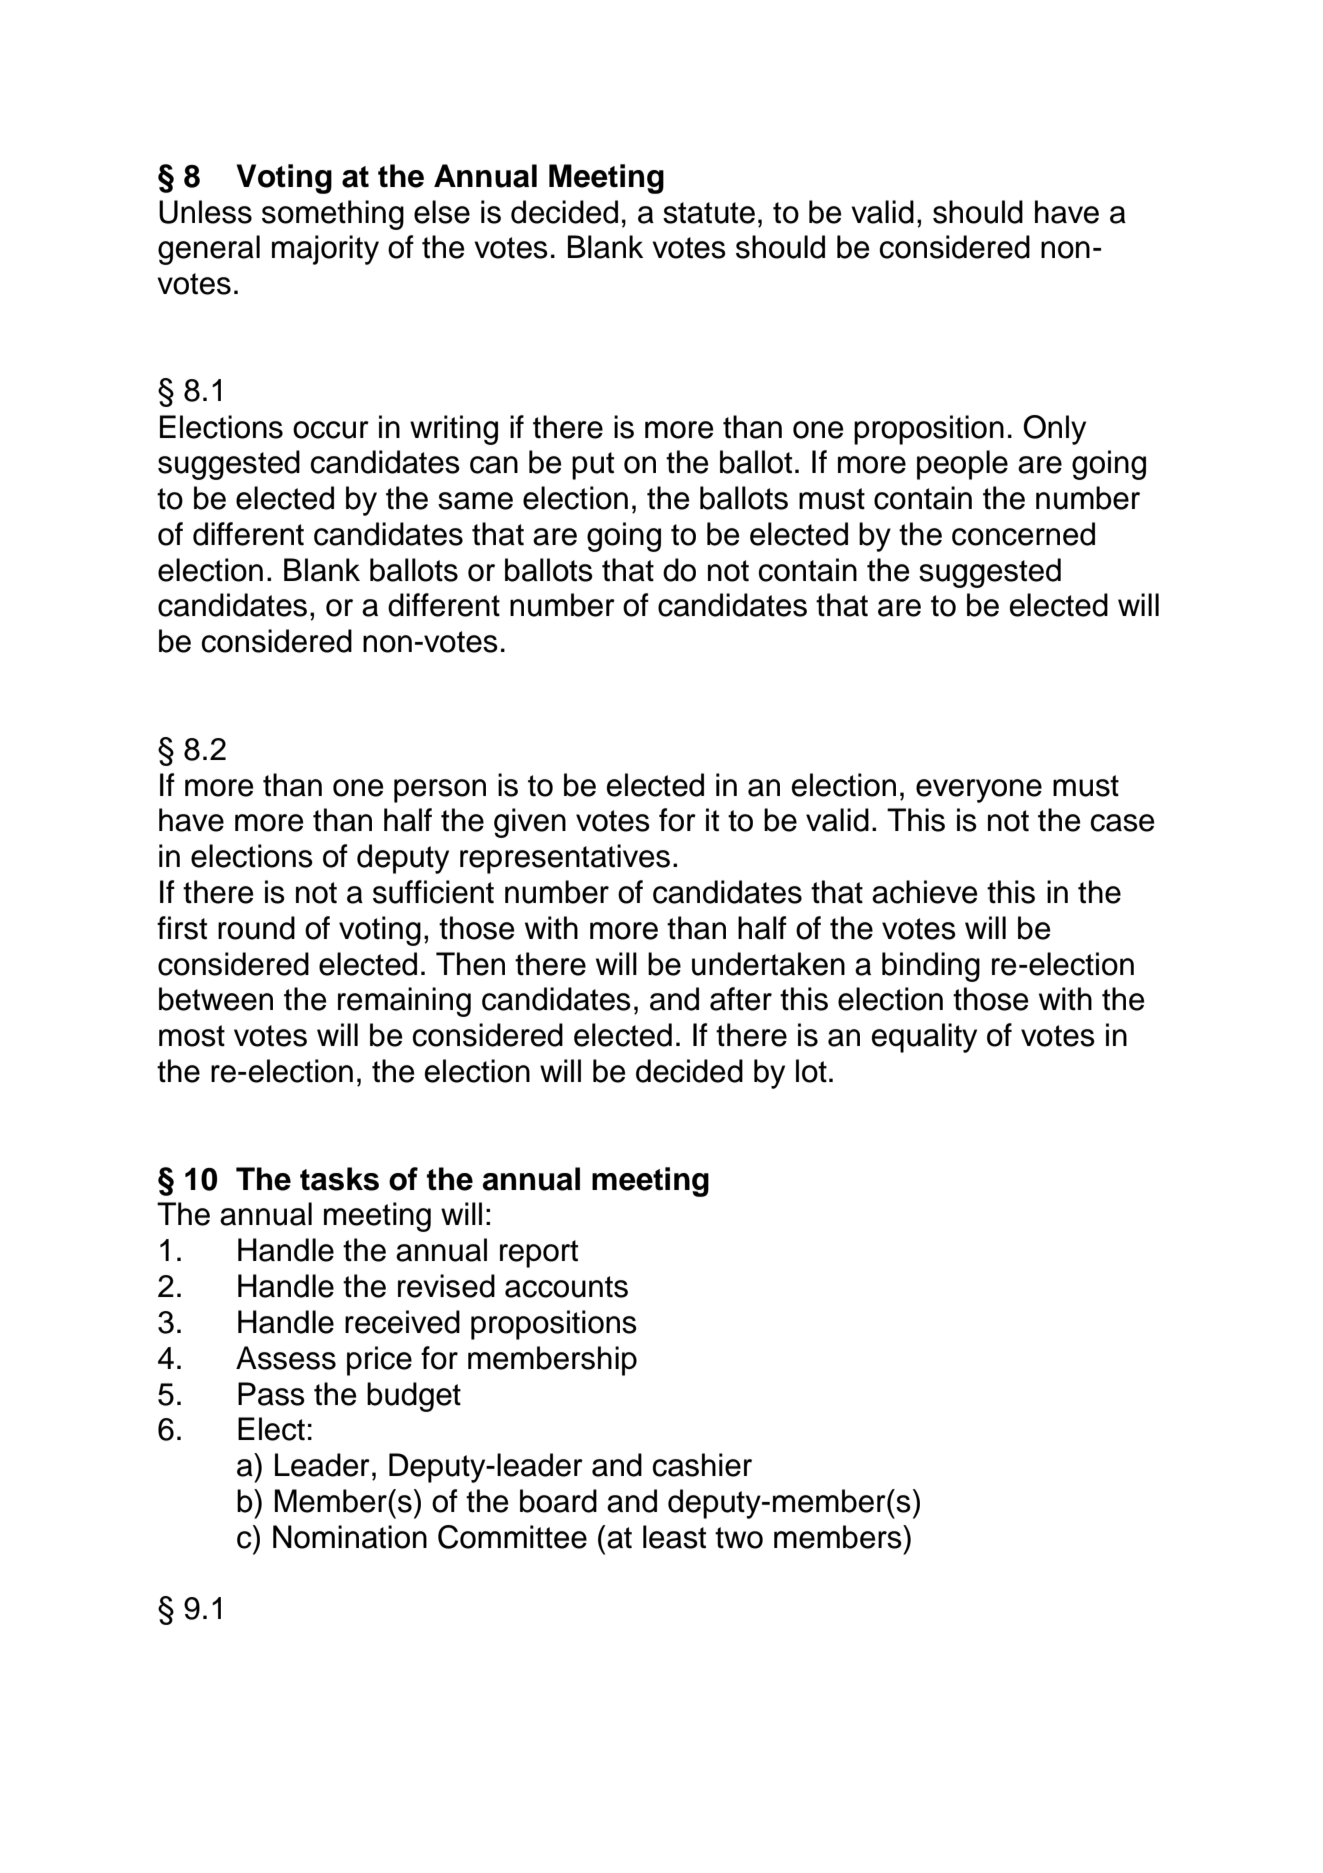  What do you see at coordinates (1054, 430) in the page?
I see `Only` at bounding box center [1054, 430].
